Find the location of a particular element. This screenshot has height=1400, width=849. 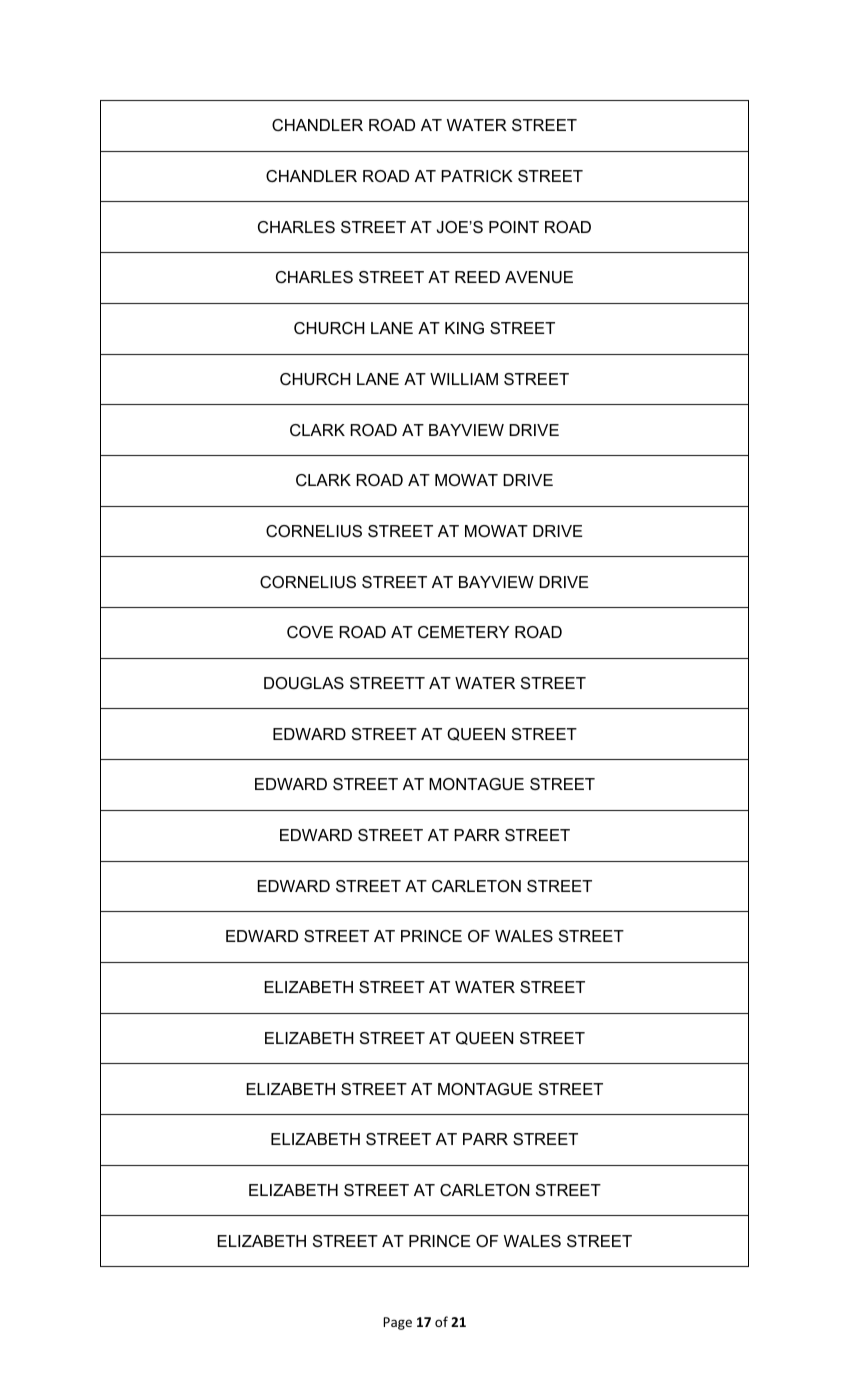

WILLIAM is located at coordinates (464, 379).
